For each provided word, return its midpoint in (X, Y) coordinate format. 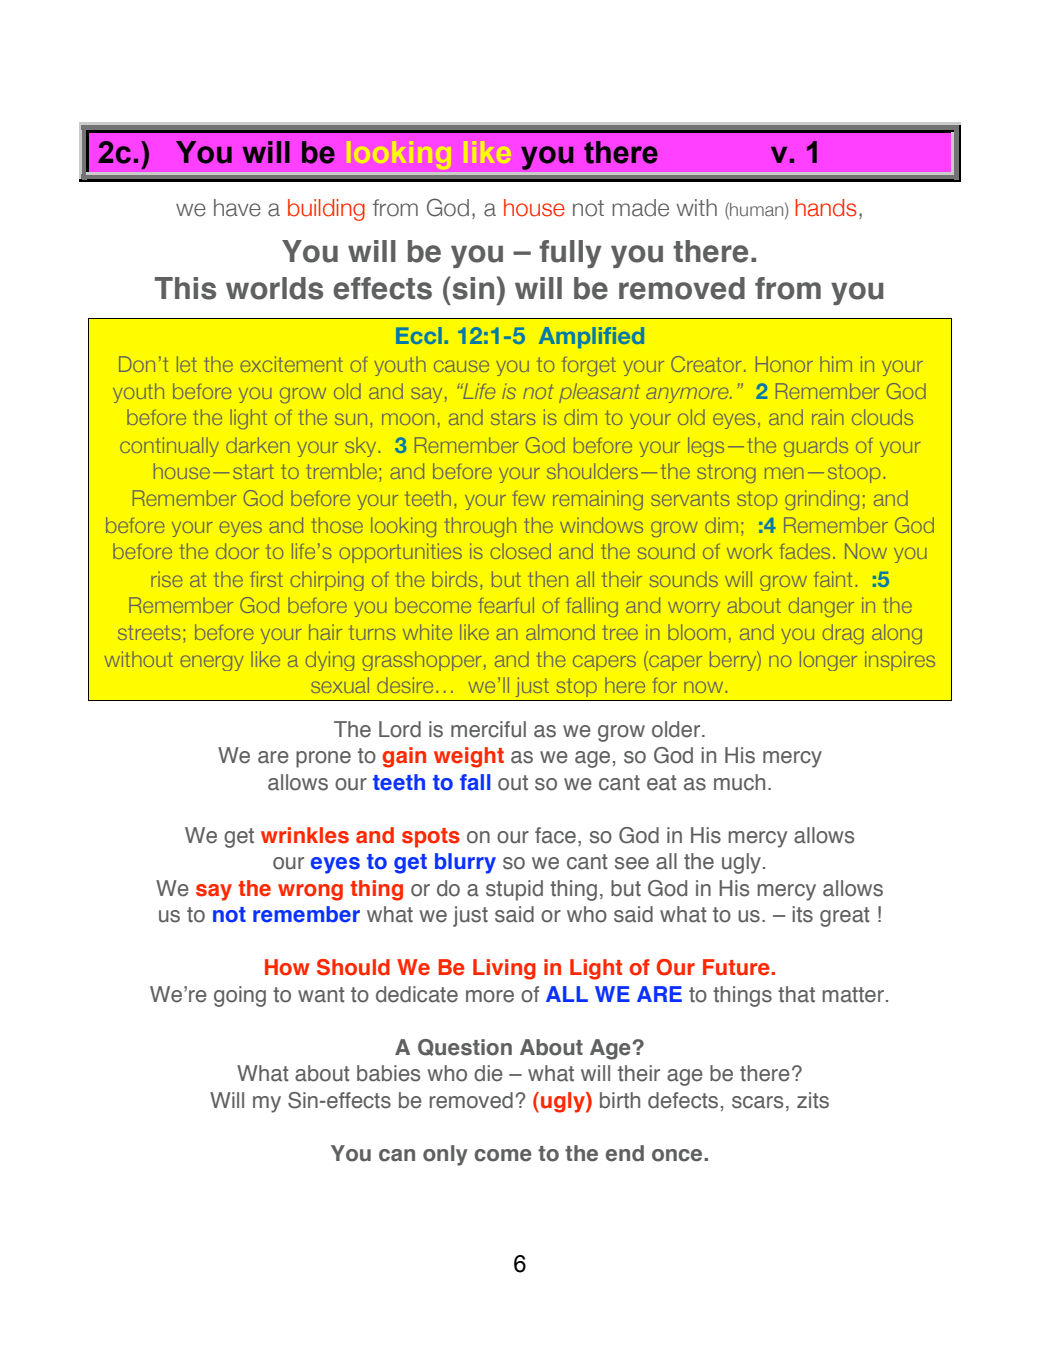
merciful (488, 729)
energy (212, 663)
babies (388, 1073)
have (237, 208)
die (488, 1073)
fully (570, 254)
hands (826, 208)
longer (828, 661)
